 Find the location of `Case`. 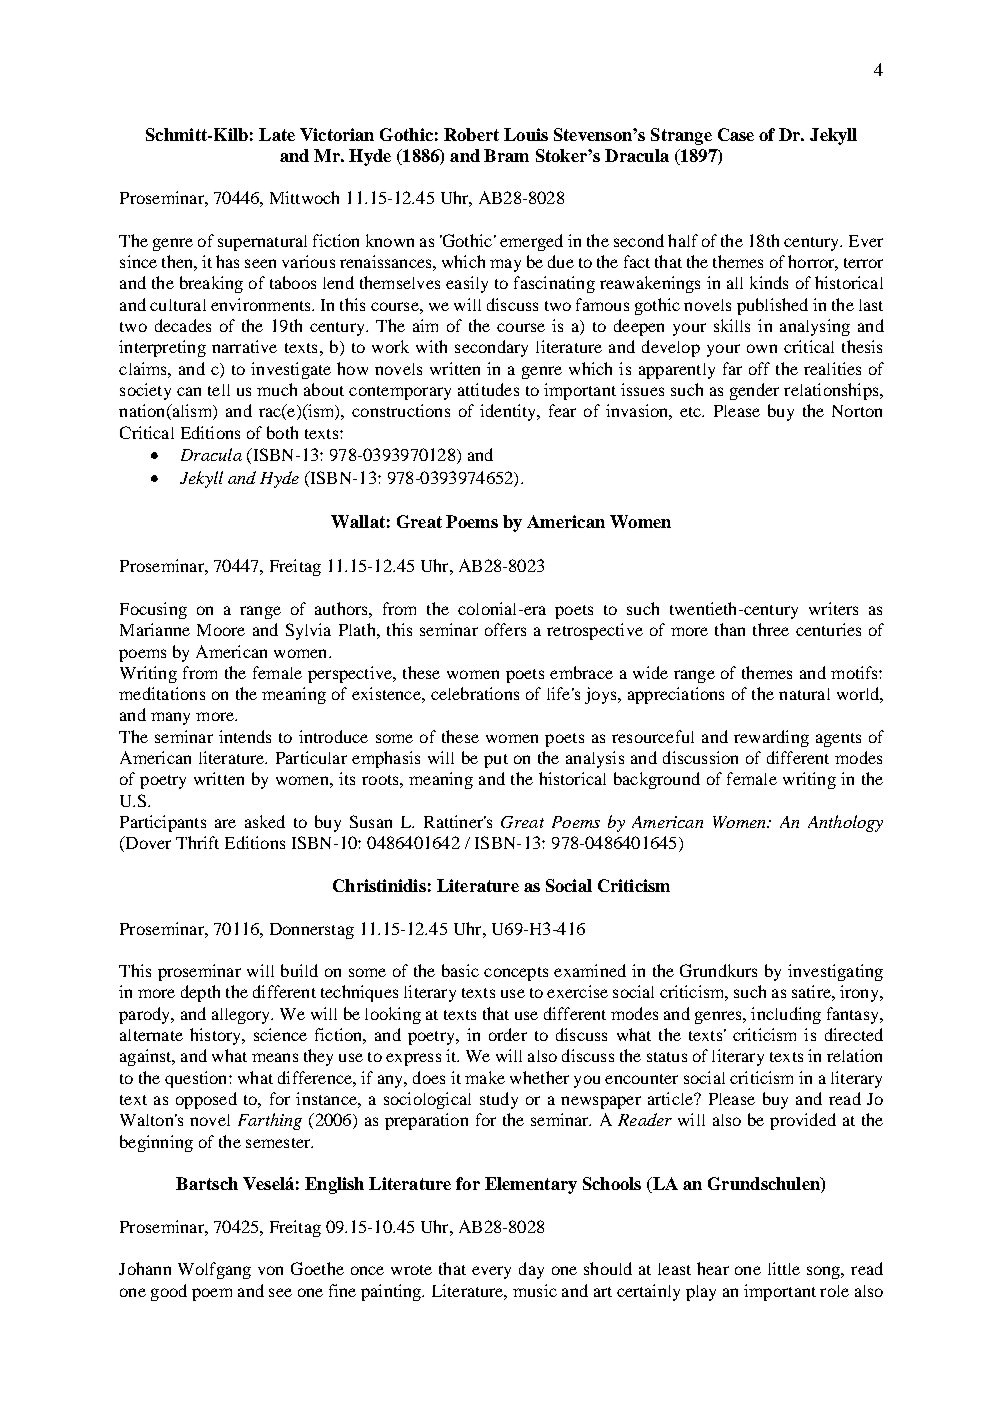

Case is located at coordinates (736, 134).
